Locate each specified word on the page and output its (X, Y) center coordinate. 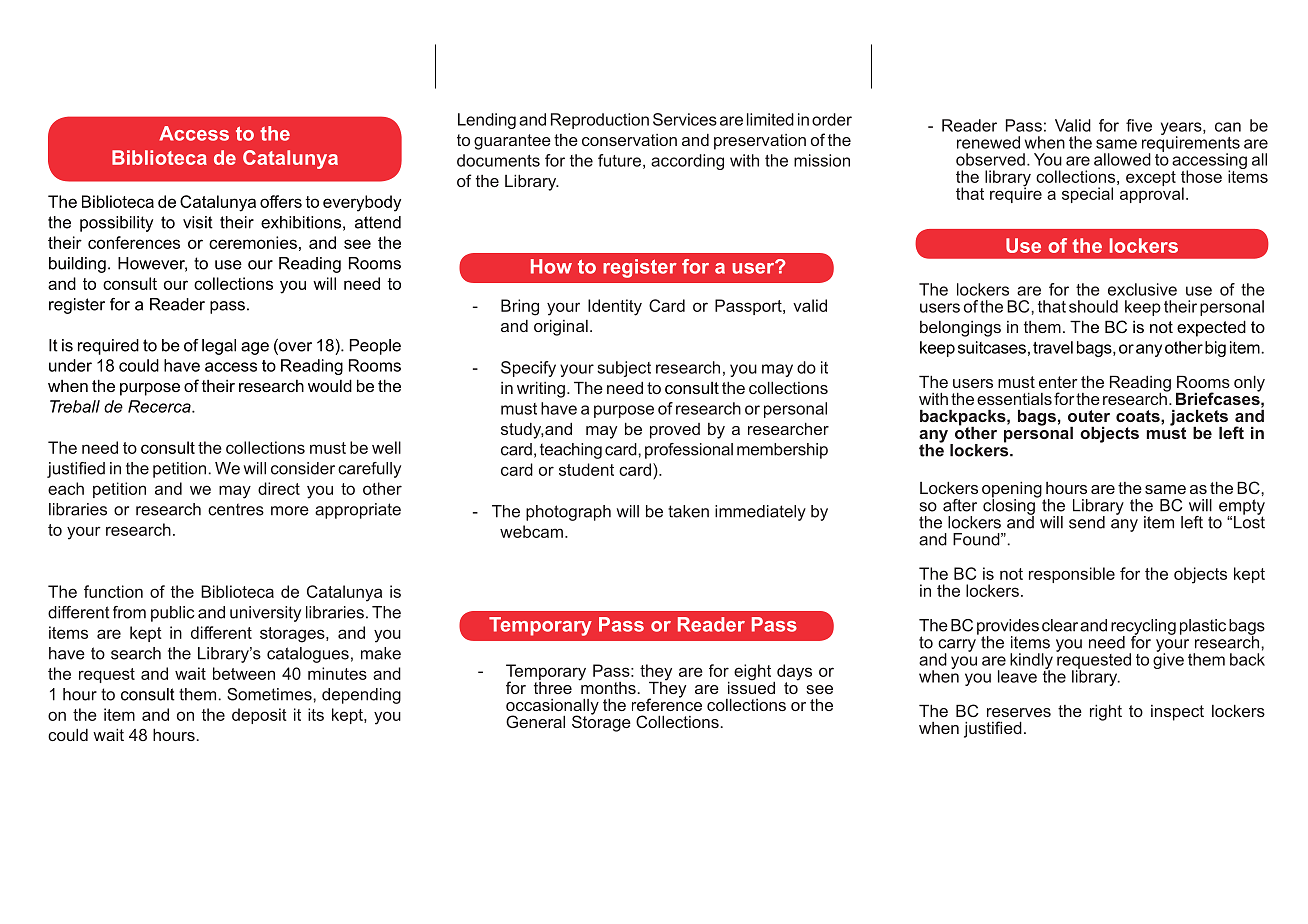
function (113, 591)
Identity (615, 307)
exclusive (1142, 289)
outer (1089, 416)
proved (675, 431)
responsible (1072, 575)
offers (281, 201)
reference (667, 703)
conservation (629, 140)
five (1139, 125)
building (77, 265)
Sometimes (270, 694)
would (330, 385)
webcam (531, 531)
